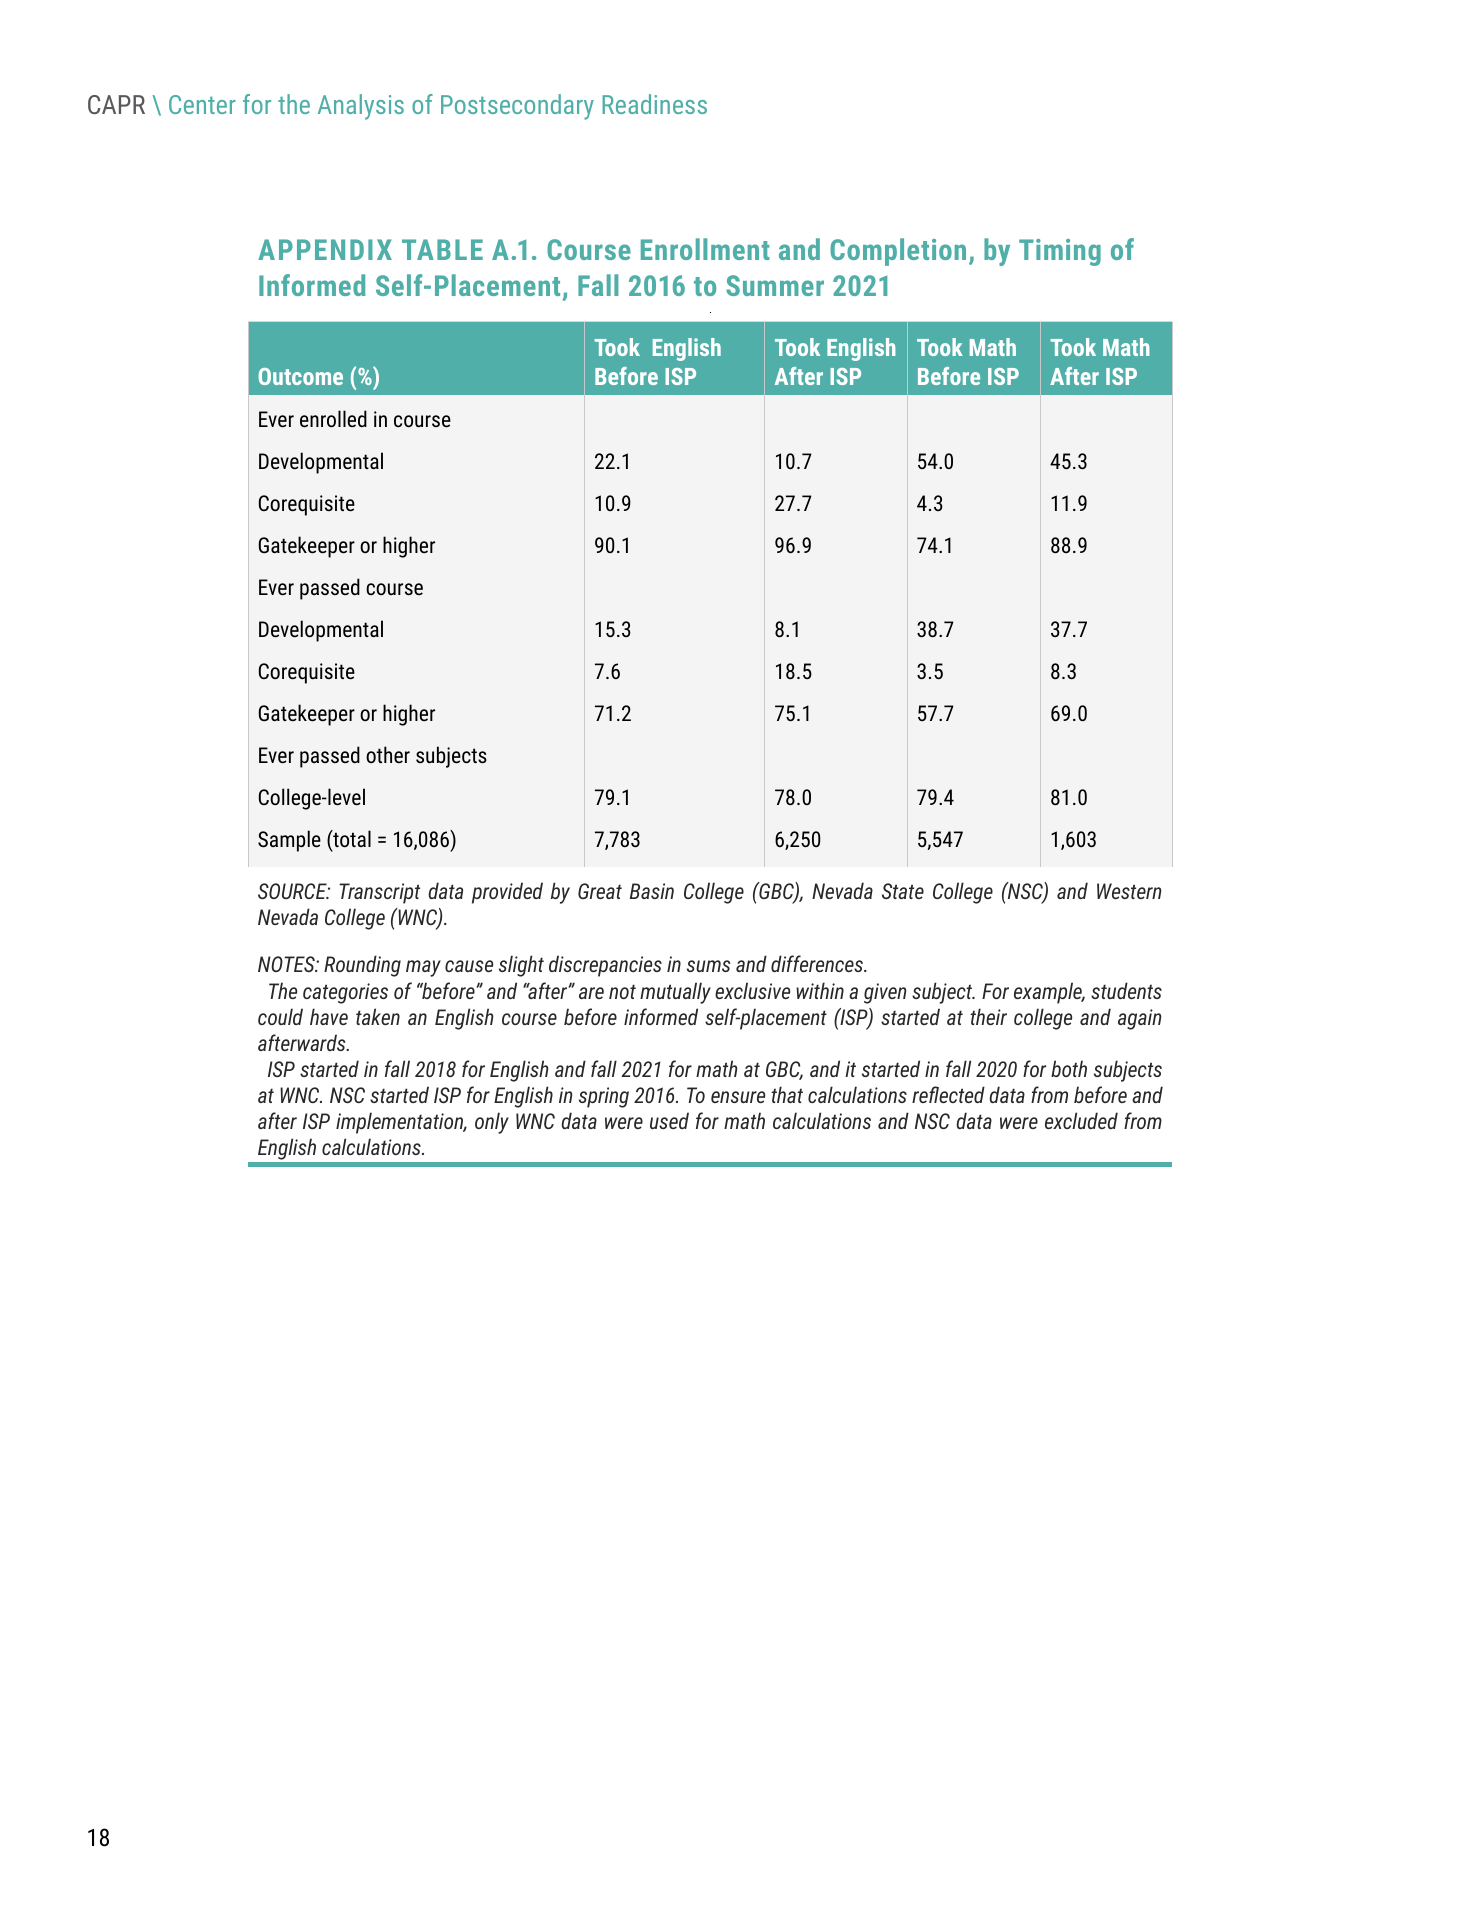 This page has width=1474, height=1908. I want to click on Readiness, so click(654, 104).
